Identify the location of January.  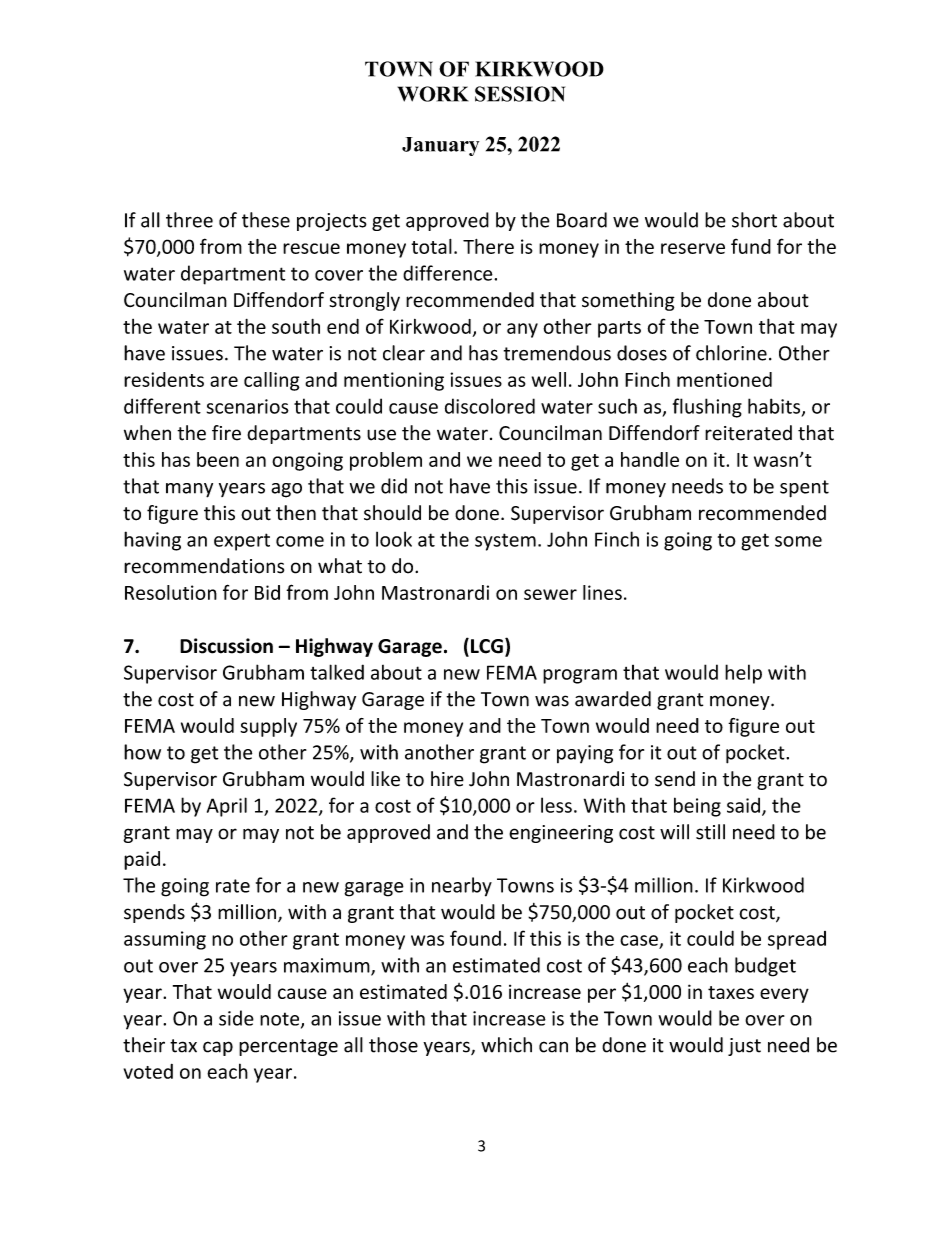
(440, 146).
